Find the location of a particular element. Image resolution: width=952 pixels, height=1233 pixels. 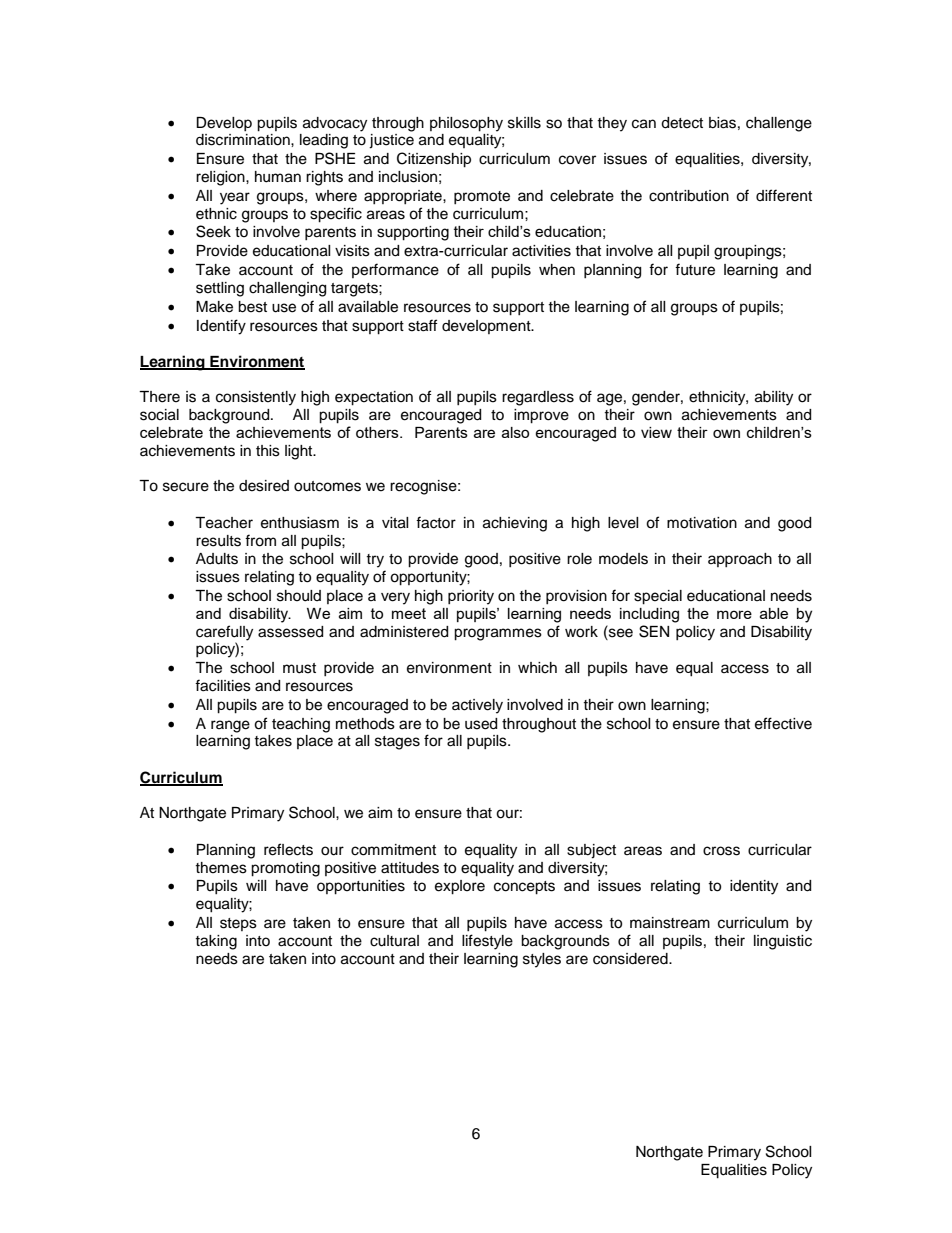

factor is located at coordinates (436, 522).
